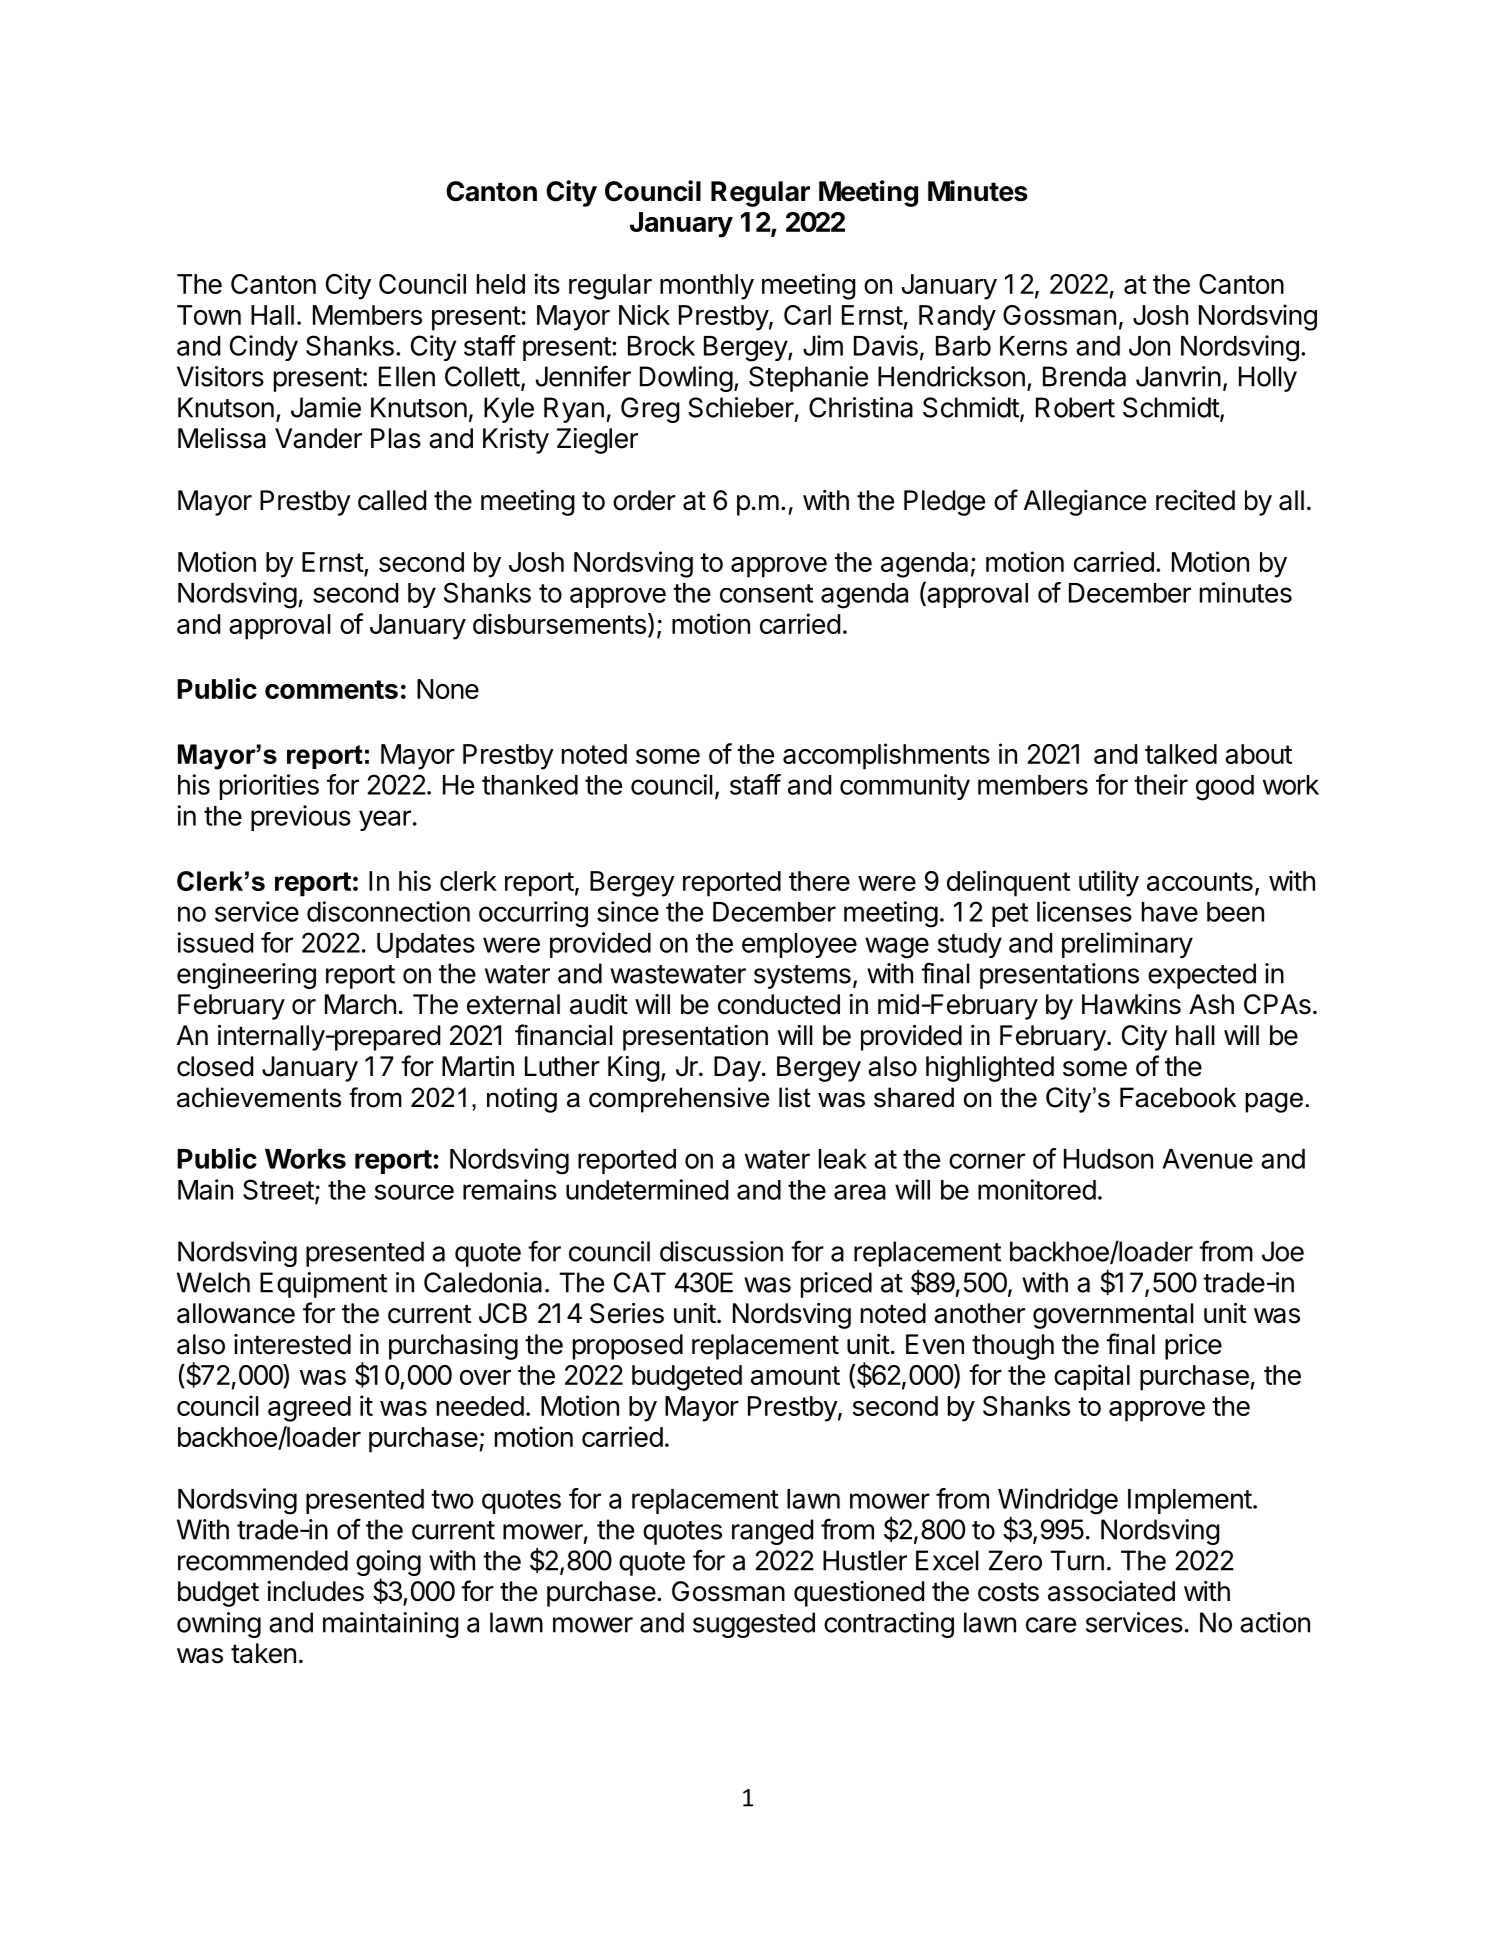 The width and height of the screenshot is (1495, 1934). I want to click on priorities, so click(269, 787).
